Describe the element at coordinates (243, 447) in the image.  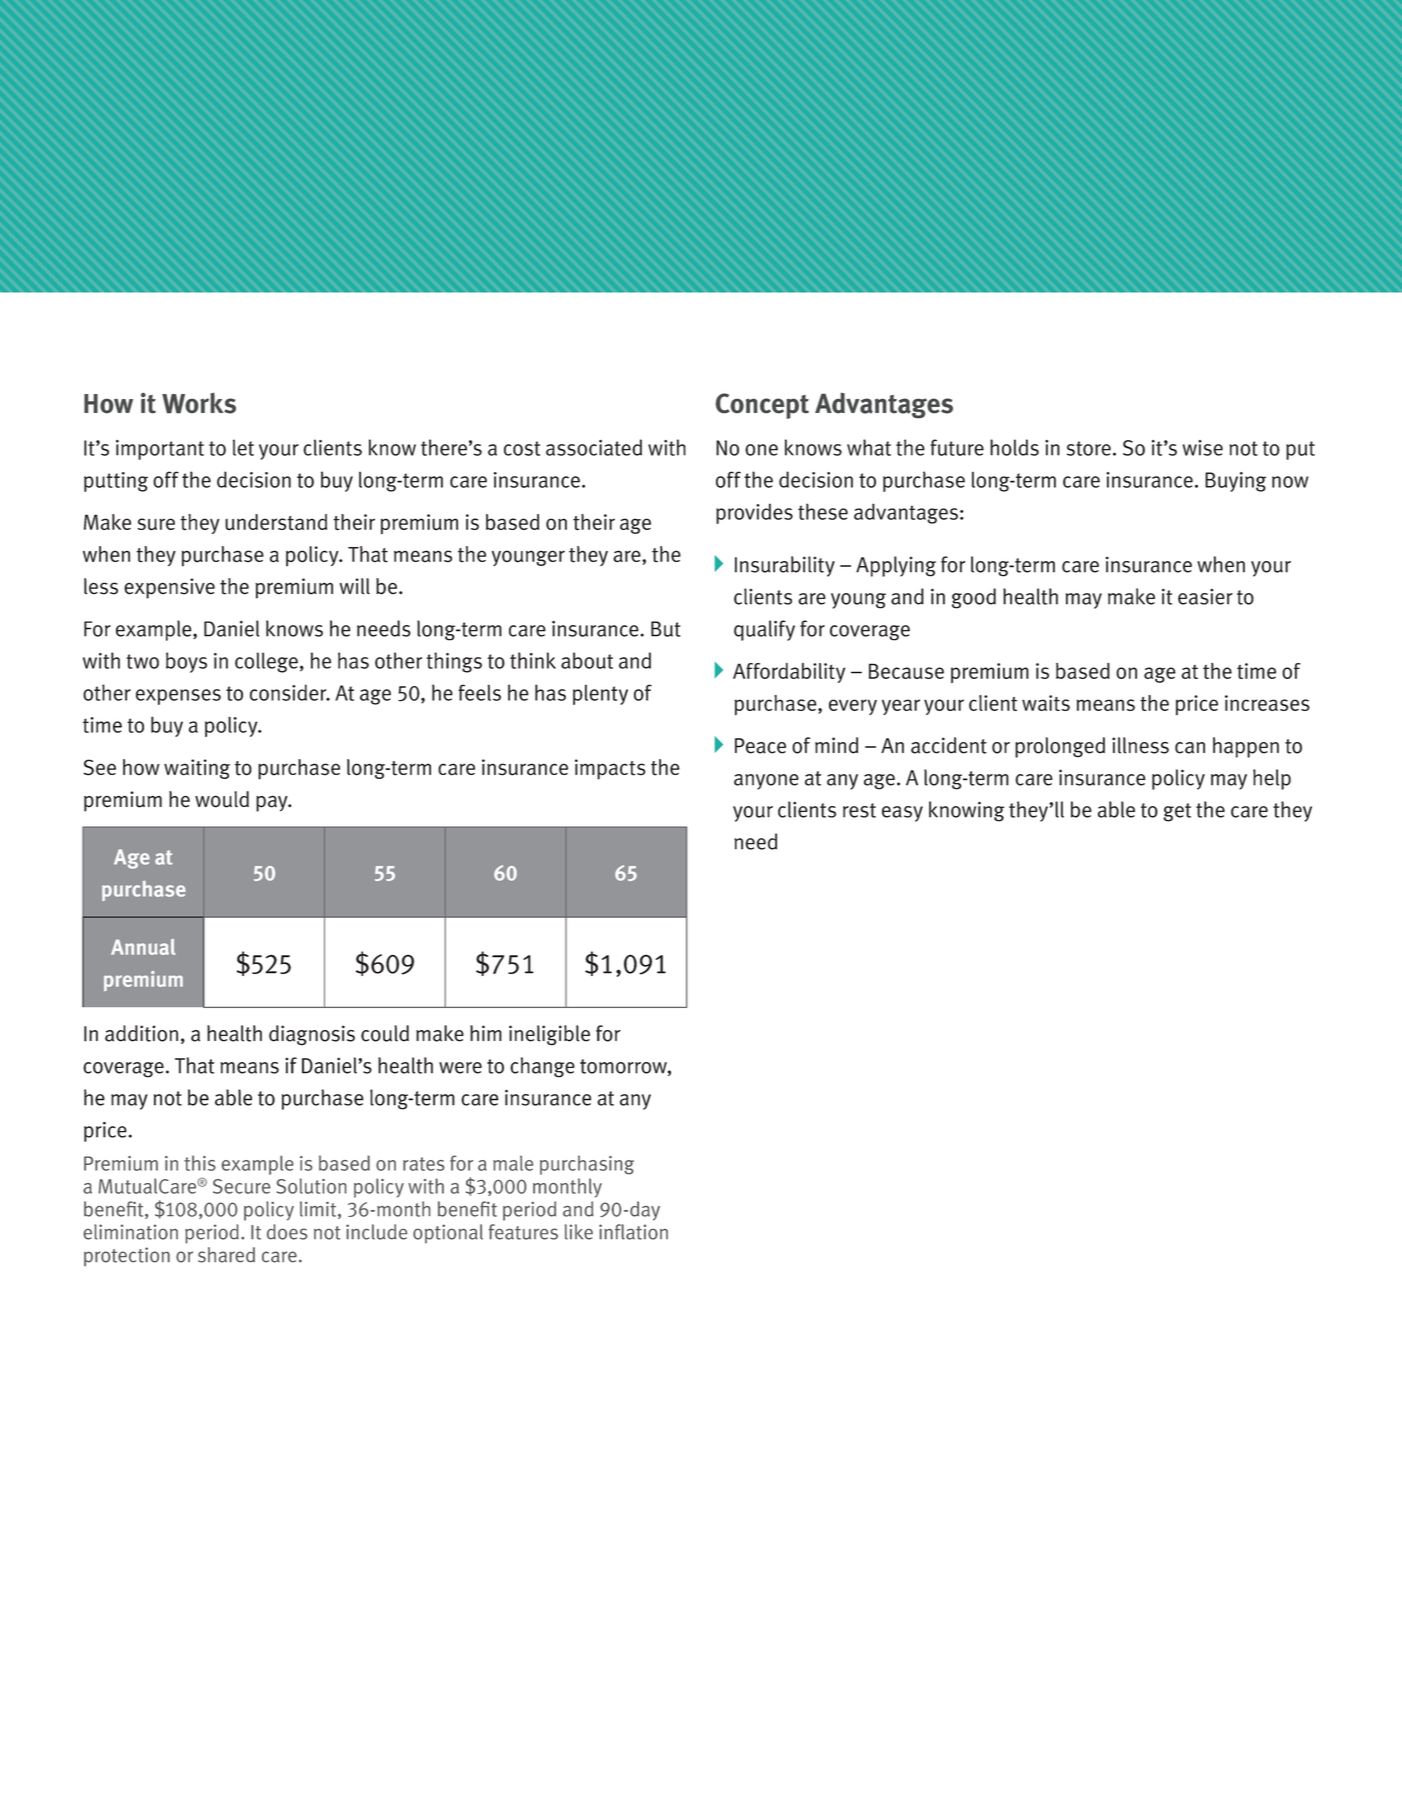
I see `let` at that location.
